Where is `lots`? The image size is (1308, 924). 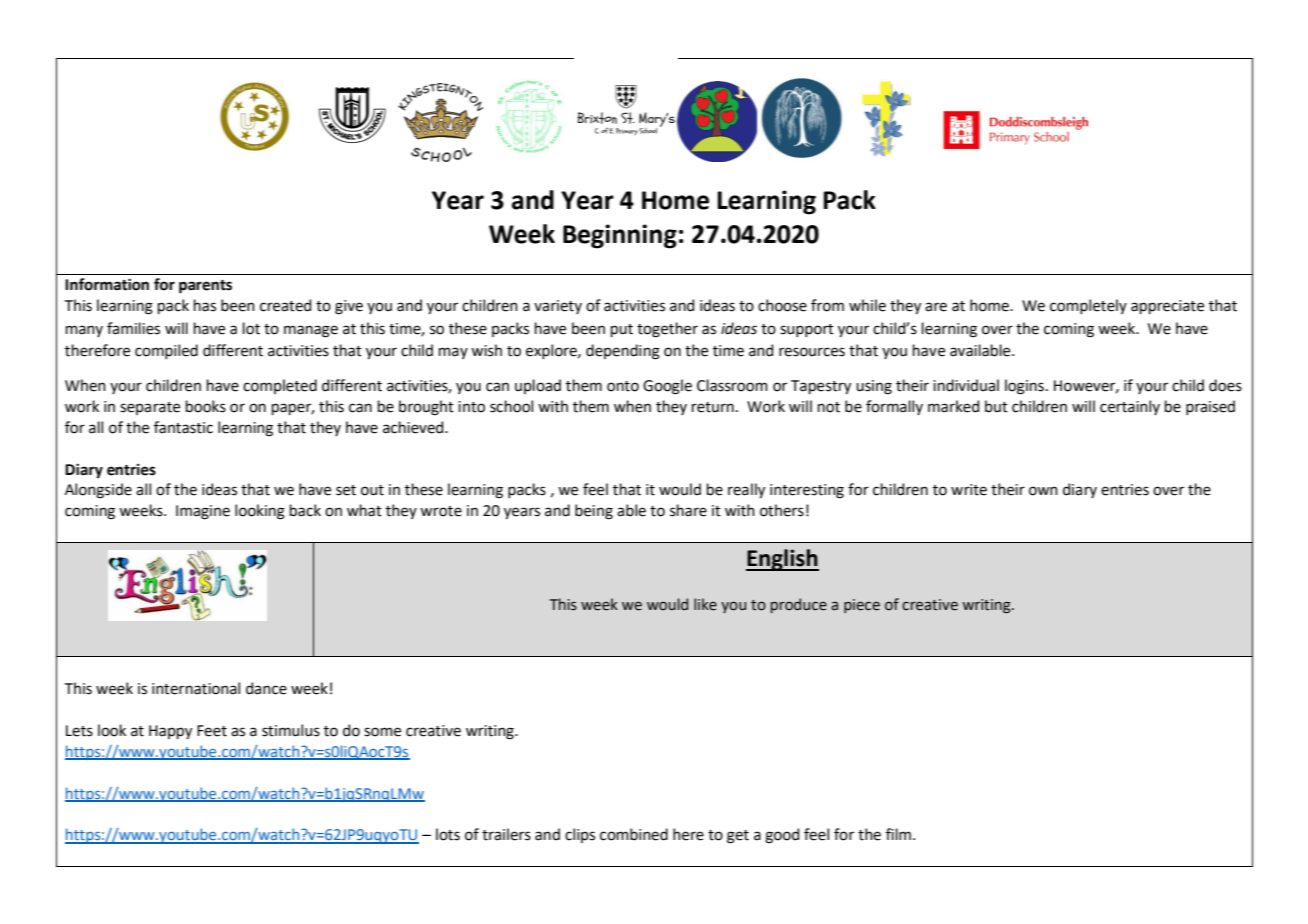
lots is located at coordinates (448, 834).
